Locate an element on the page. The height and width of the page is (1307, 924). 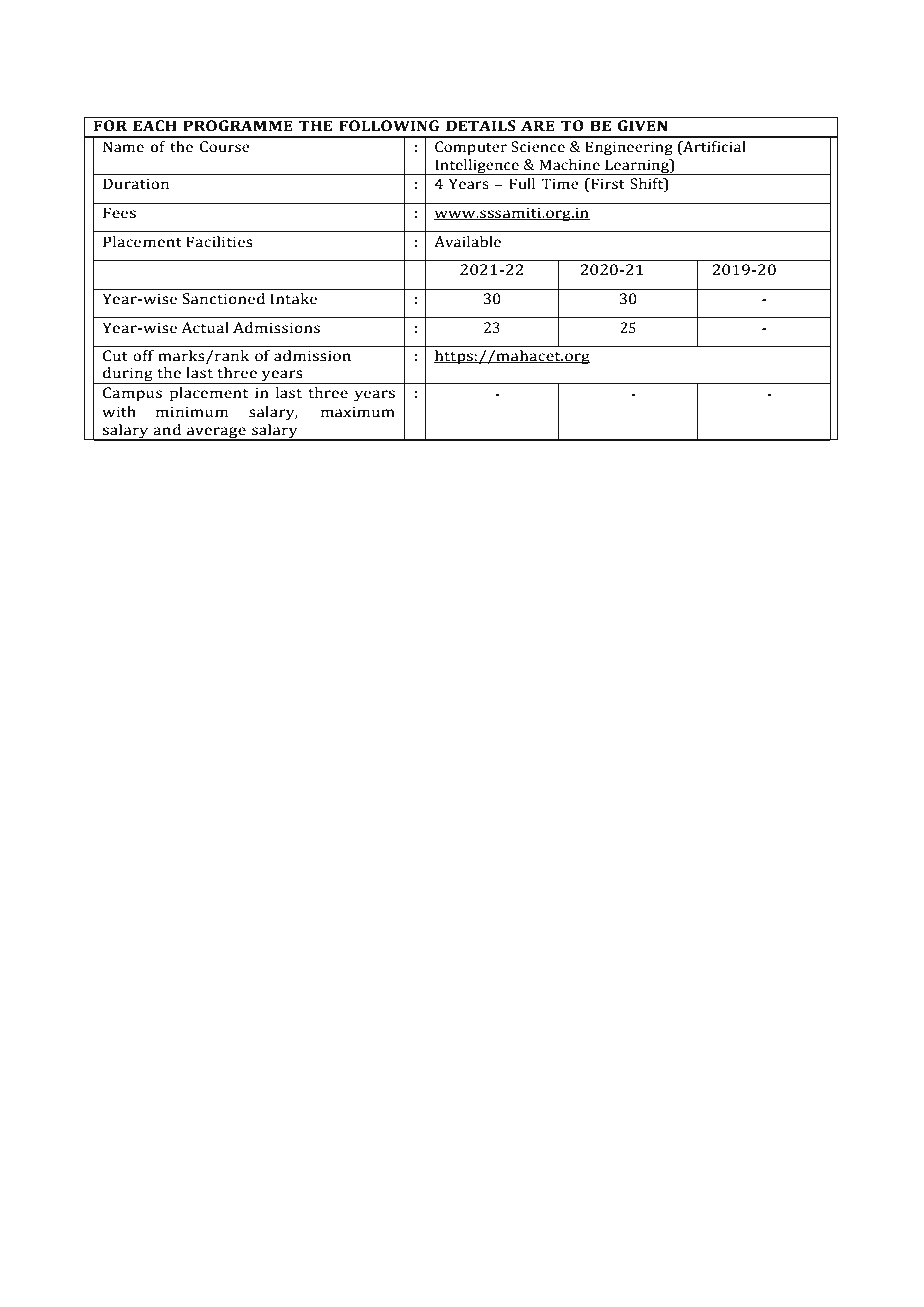
Sanctioned is located at coordinates (223, 299).
